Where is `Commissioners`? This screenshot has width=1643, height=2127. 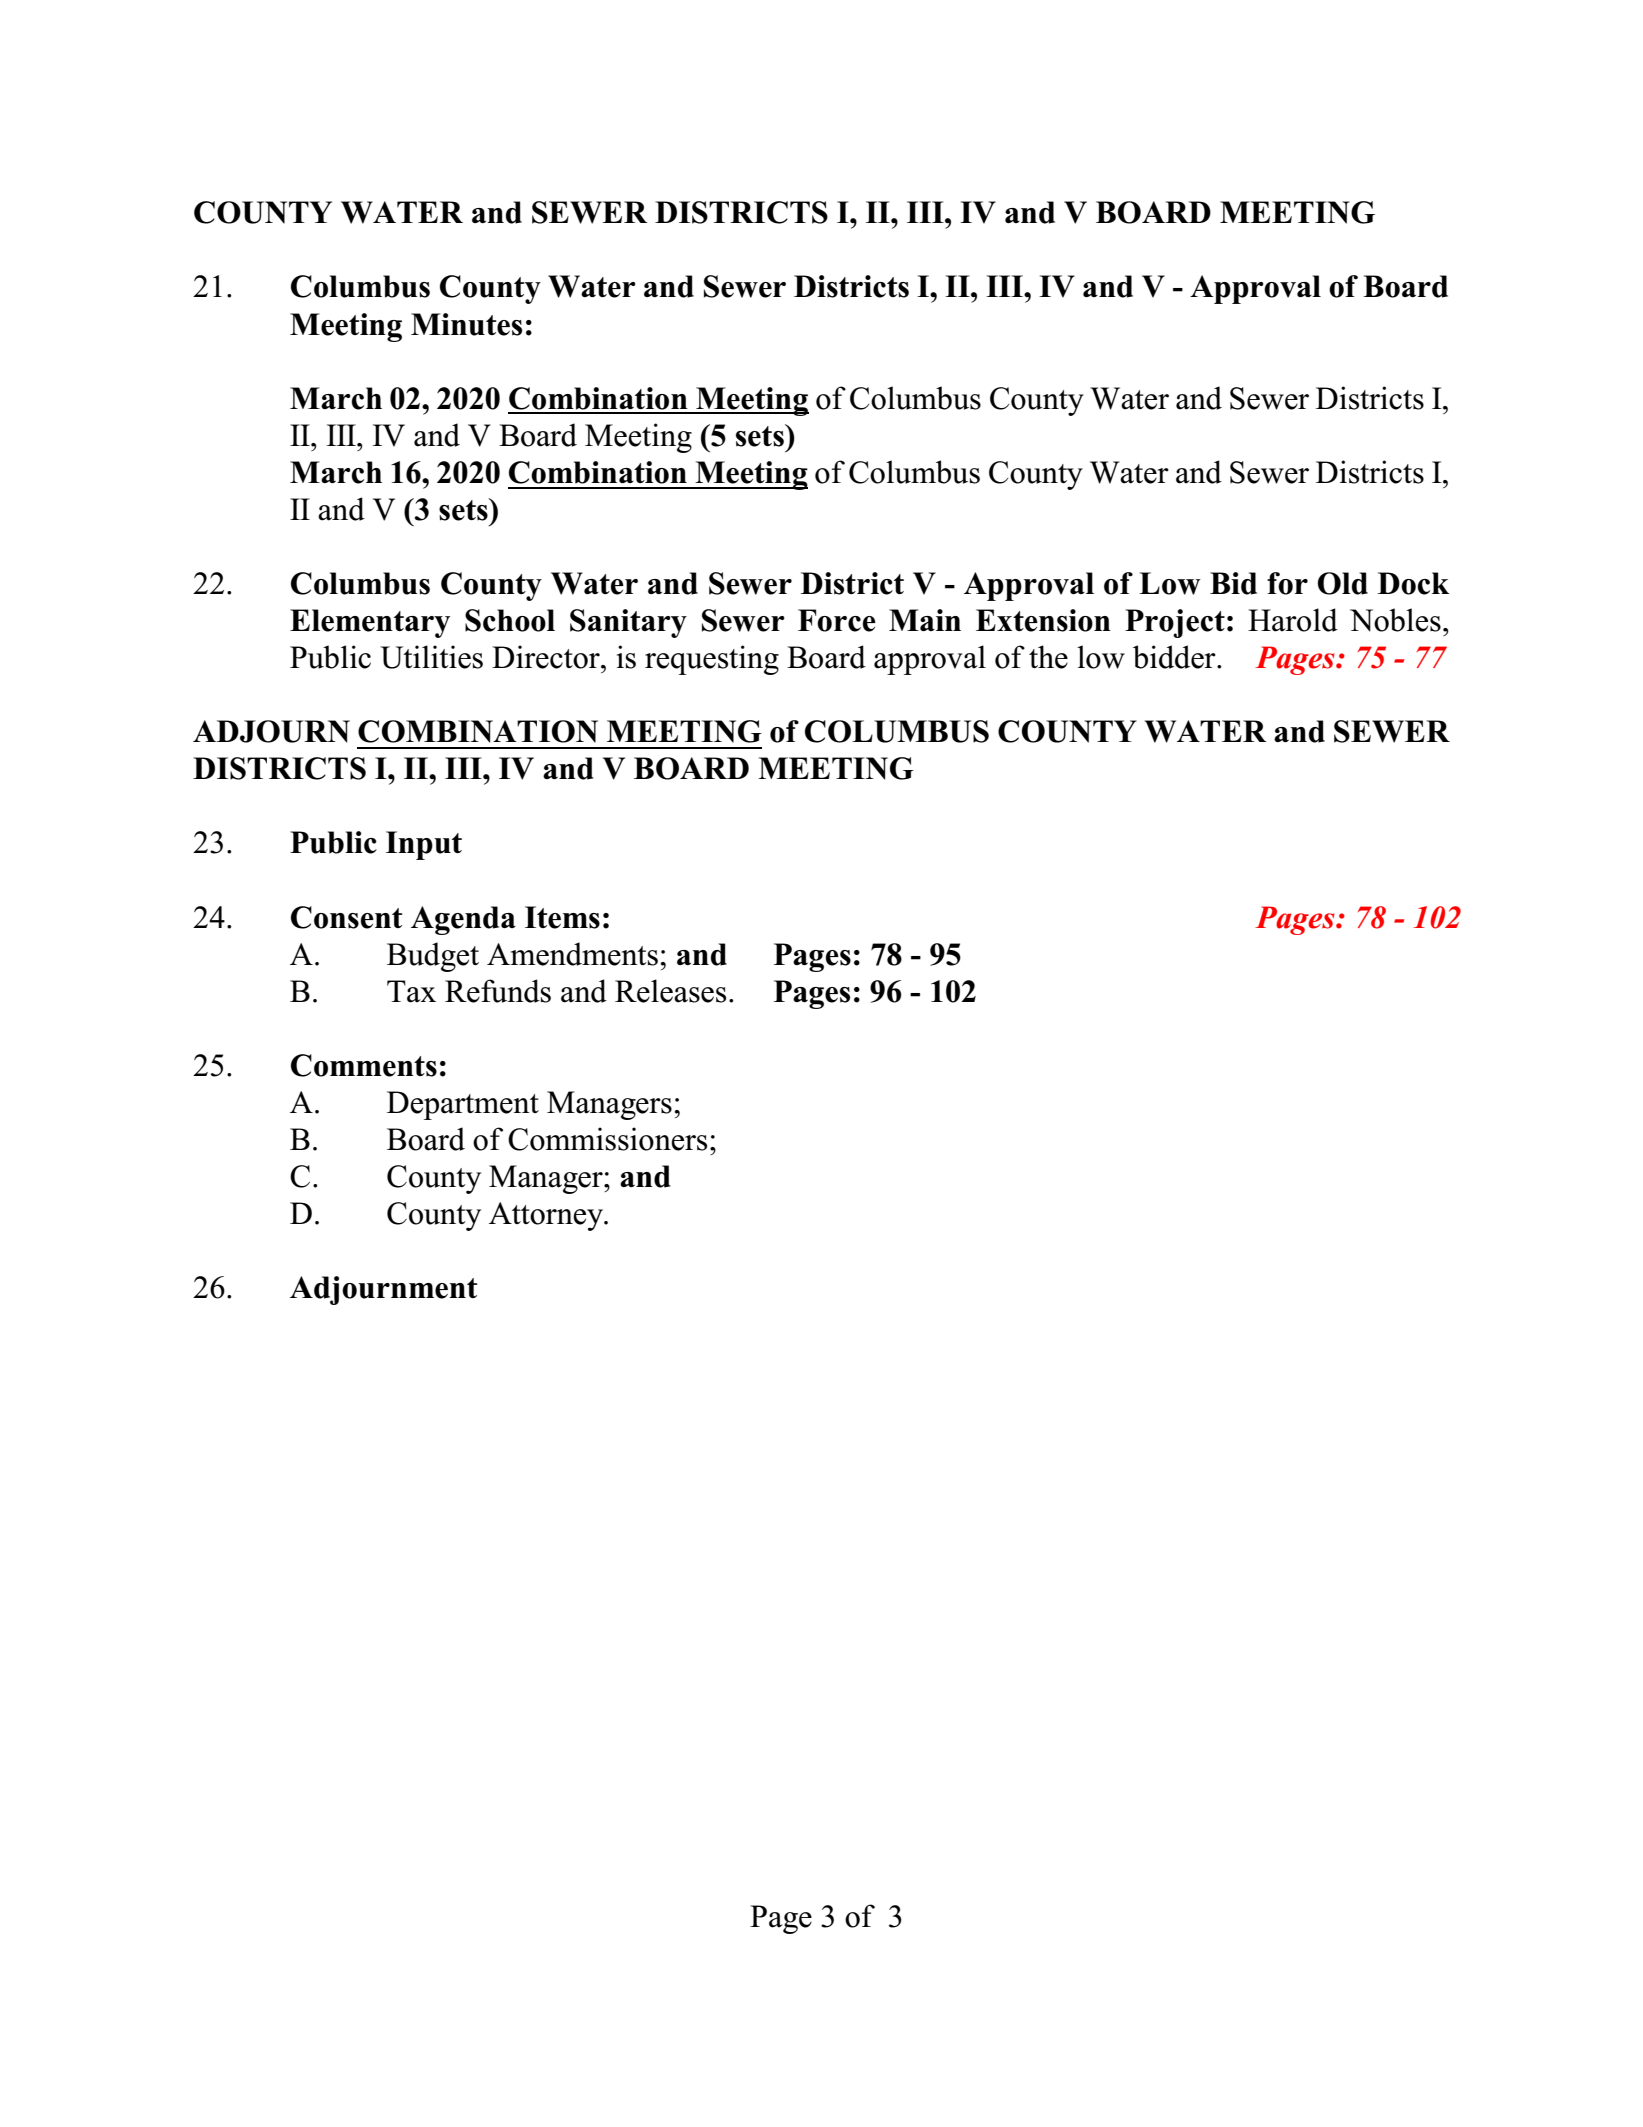
Commissioners is located at coordinates (607, 1139).
